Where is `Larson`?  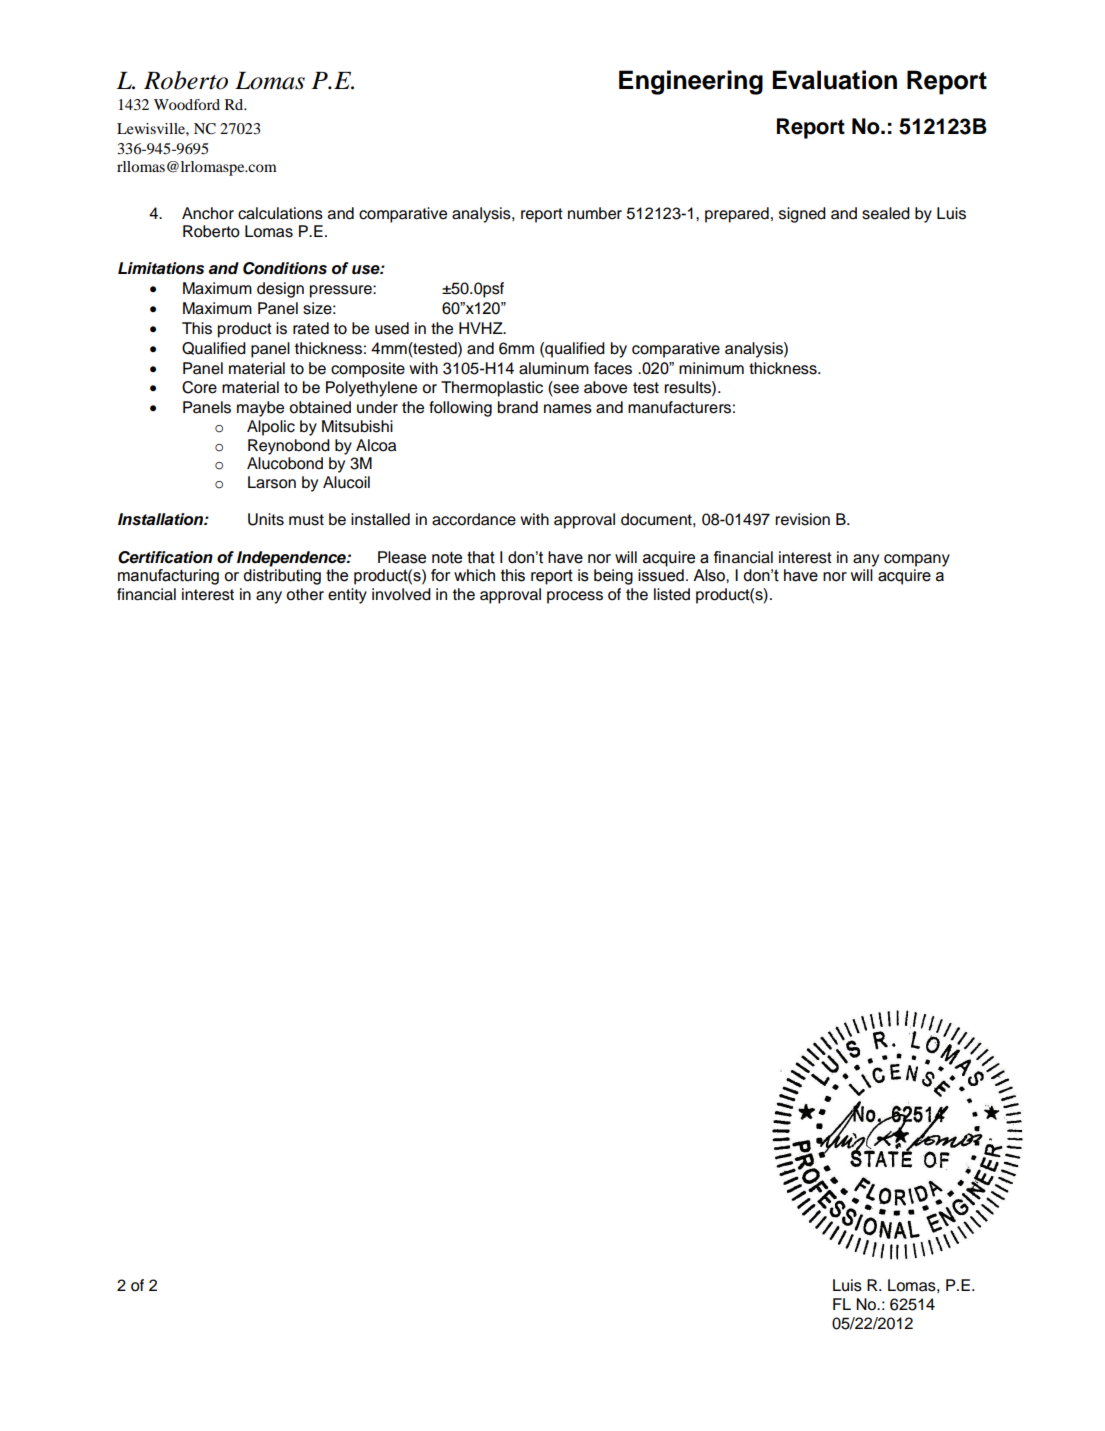
Larson is located at coordinates (272, 482).
